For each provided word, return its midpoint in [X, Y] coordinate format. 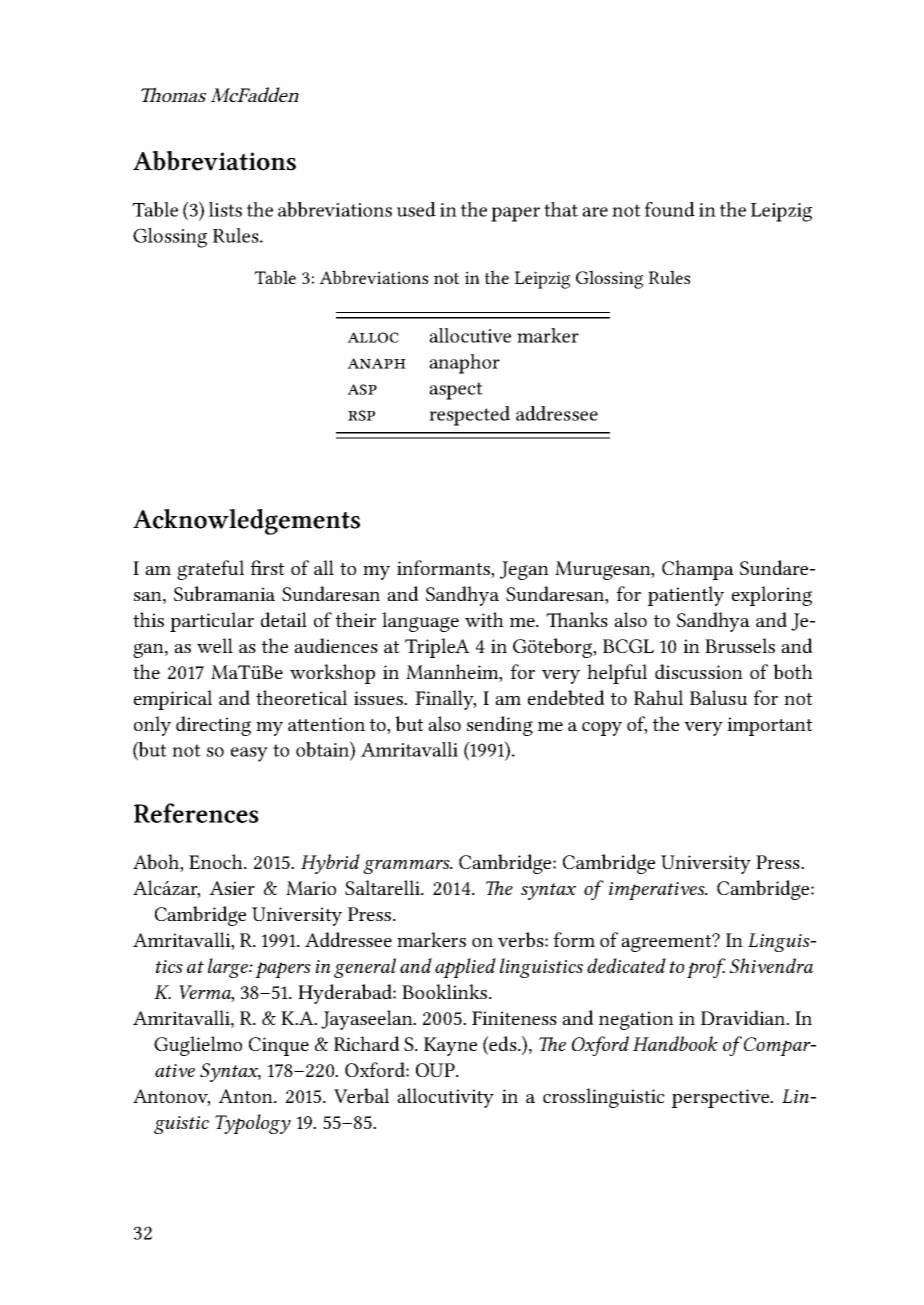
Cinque [279, 1046]
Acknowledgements [246, 522]
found [670, 209]
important [770, 726]
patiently [686, 596]
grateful [210, 570]
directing [213, 726]
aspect [456, 391]
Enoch [217, 861]
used [416, 209]
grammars [407, 867]
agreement [667, 943]
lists [225, 209]
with [484, 619]
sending [500, 726]
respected [469, 416]
